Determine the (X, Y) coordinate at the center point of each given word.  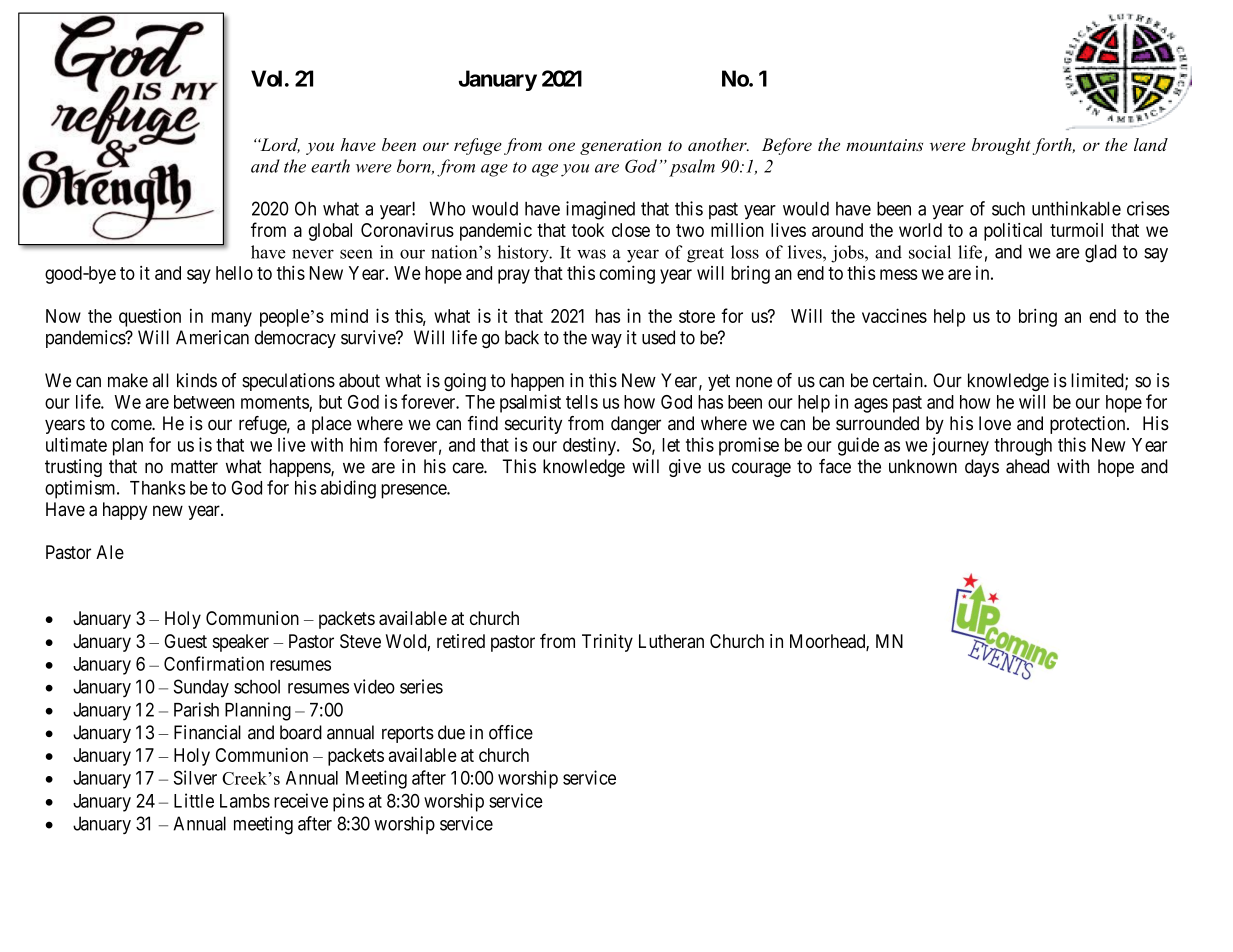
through (1023, 447)
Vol (266, 78)
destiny (590, 446)
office (511, 732)
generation (620, 147)
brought (1001, 146)
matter (194, 467)
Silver (195, 777)
